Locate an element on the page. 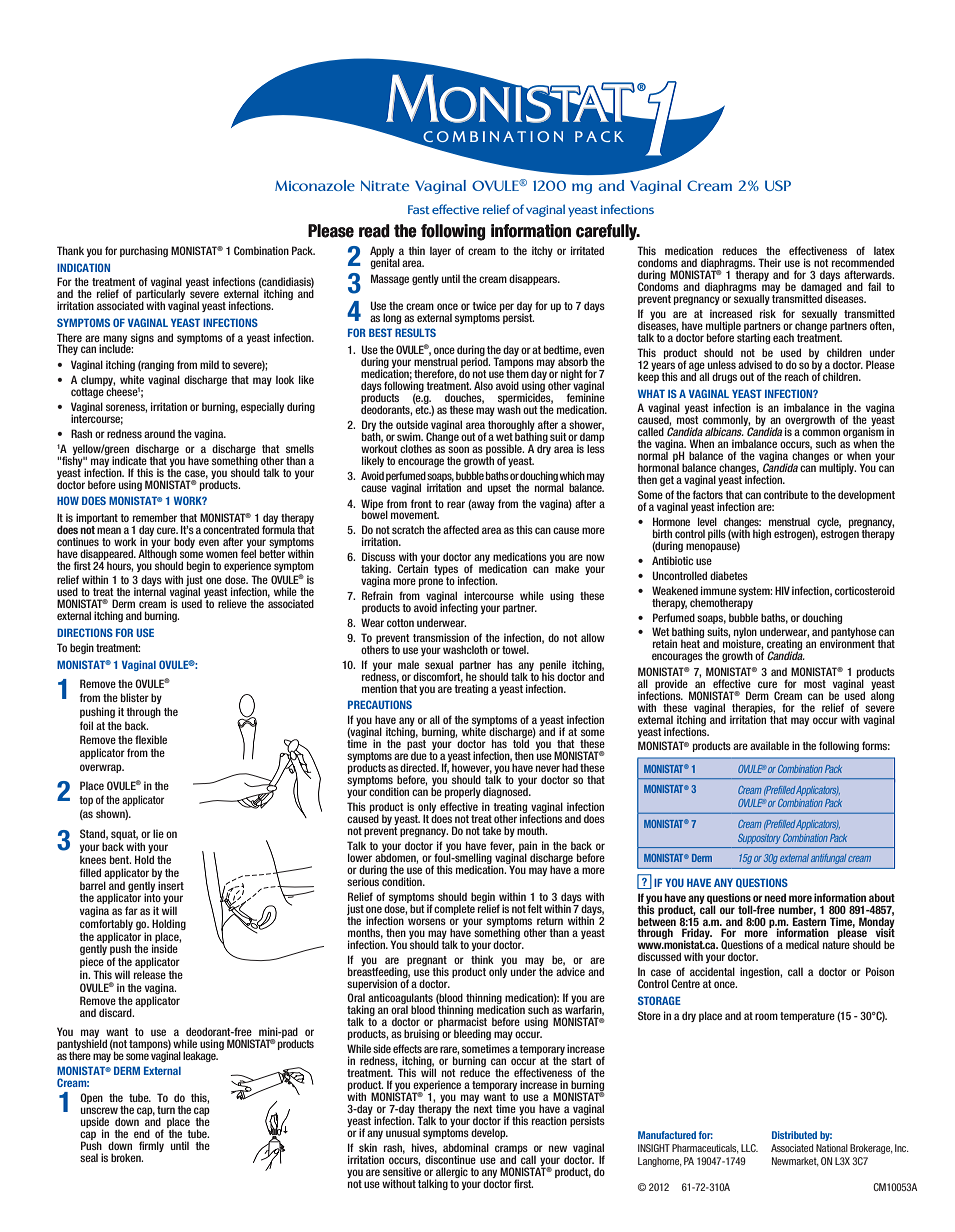 This document has height=1232, width=955. Fast is located at coordinates (419, 209).
